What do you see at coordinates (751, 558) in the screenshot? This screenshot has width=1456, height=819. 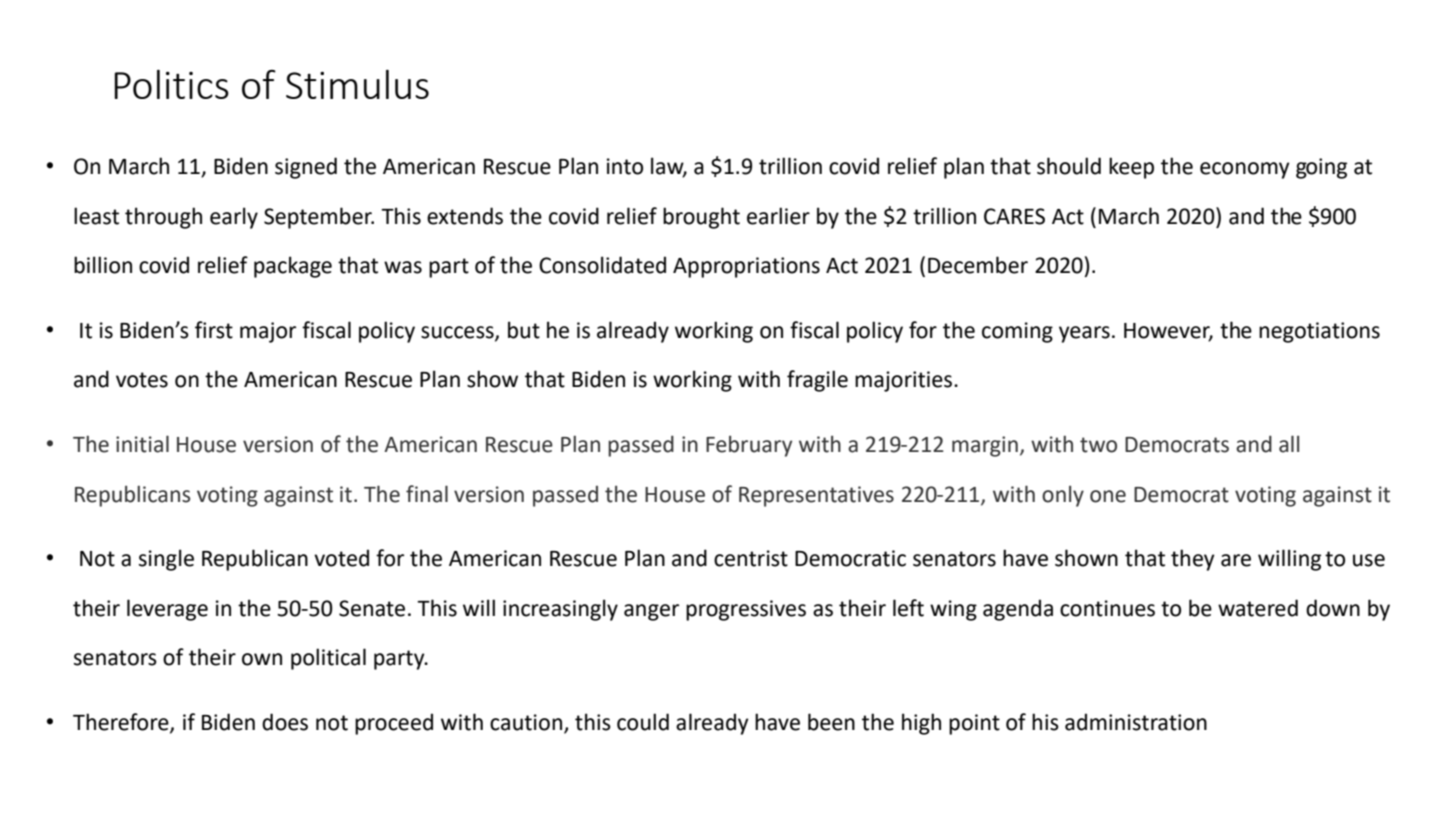 I see `centrist` at bounding box center [751, 558].
